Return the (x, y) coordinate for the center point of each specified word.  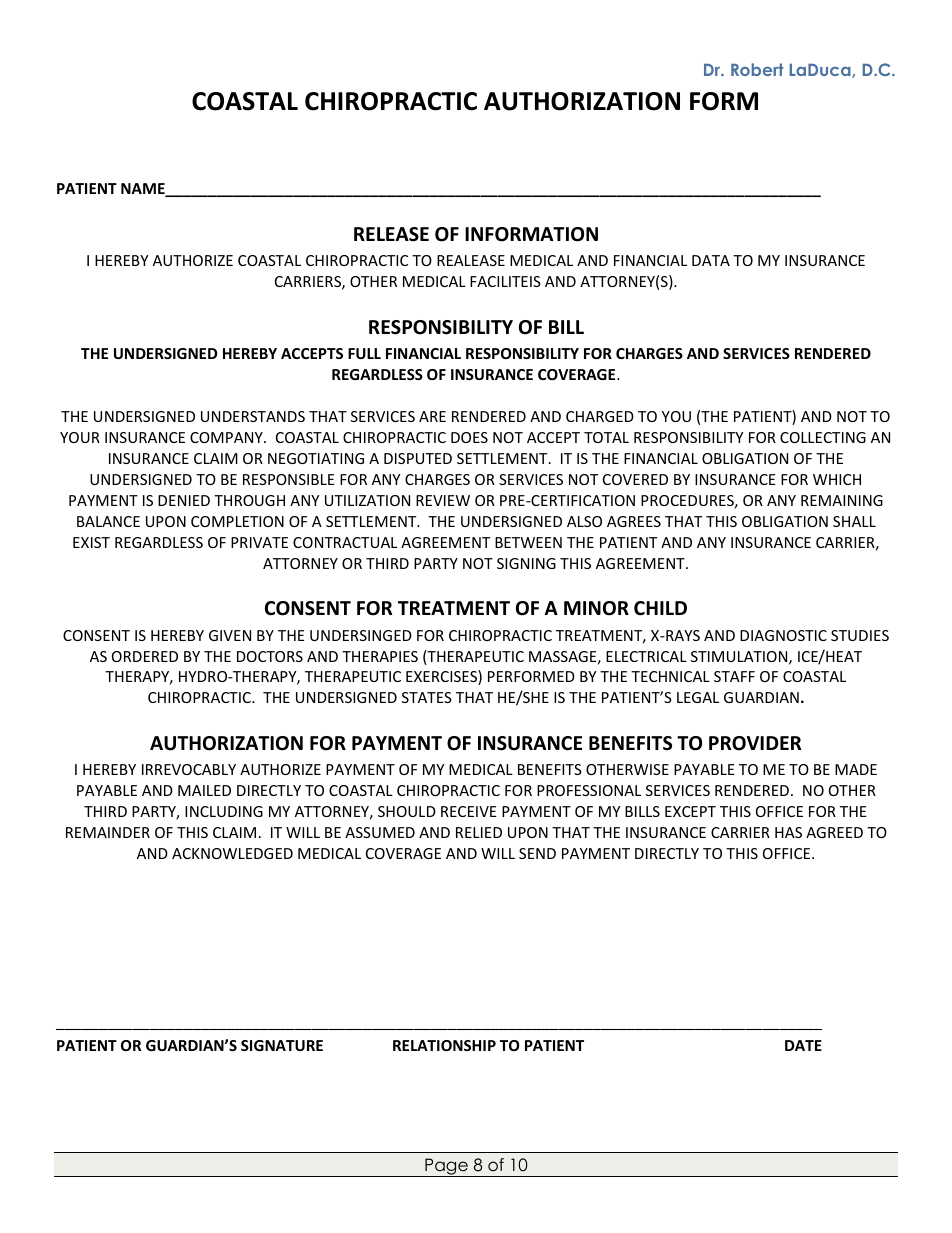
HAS (788, 832)
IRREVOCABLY (189, 769)
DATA (711, 260)
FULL (364, 353)
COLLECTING (823, 437)
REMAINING (842, 500)
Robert (757, 69)
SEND (537, 853)
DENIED (184, 500)
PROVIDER (755, 743)
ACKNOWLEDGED (232, 853)
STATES (427, 697)
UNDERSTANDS (253, 416)
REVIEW (443, 500)
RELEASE (391, 234)
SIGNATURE (282, 1045)
